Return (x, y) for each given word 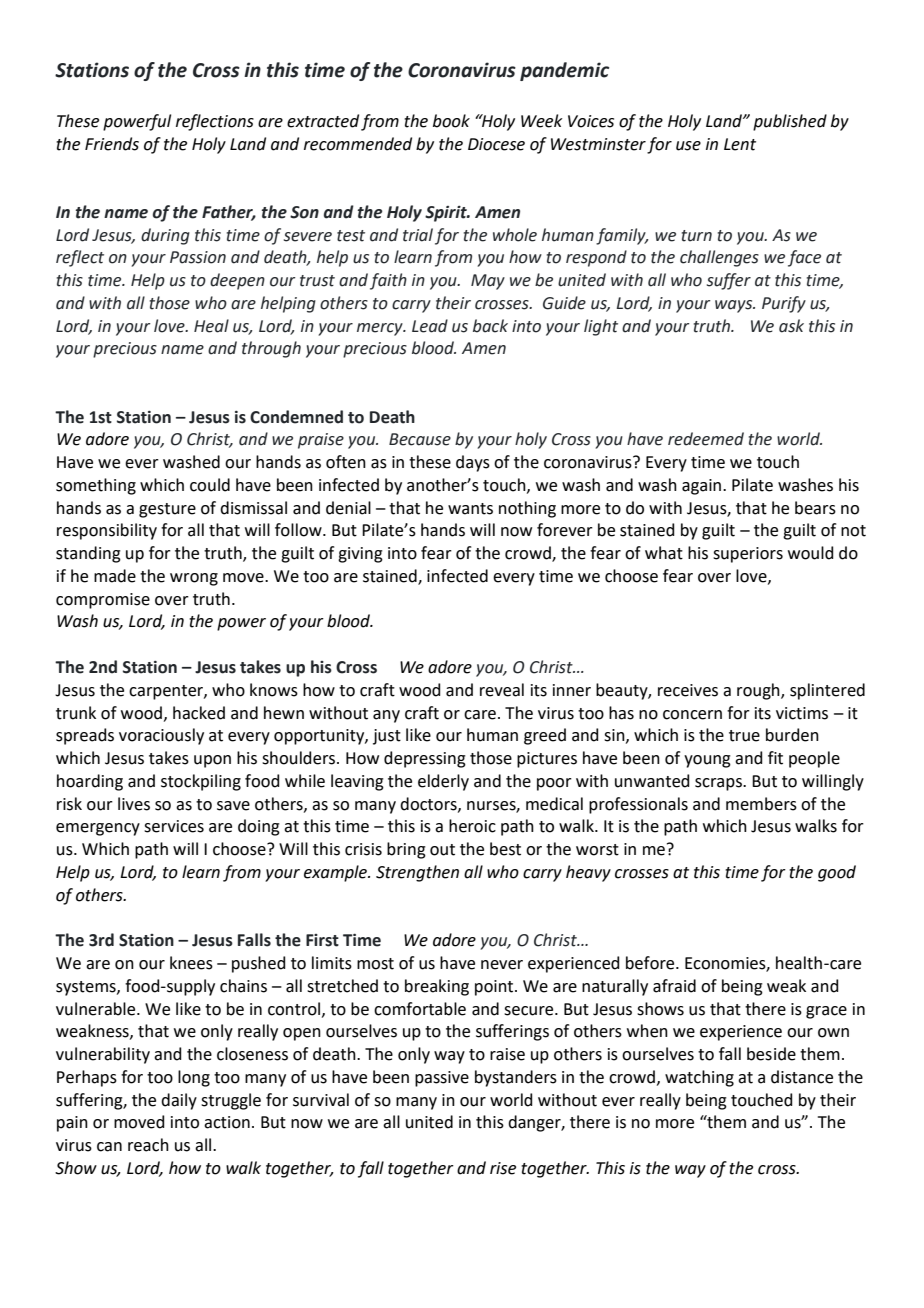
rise (503, 1168)
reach (148, 1145)
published (790, 122)
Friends (112, 144)
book (451, 121)
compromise (103, 601)
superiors (748, 555)
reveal (502, 690)
